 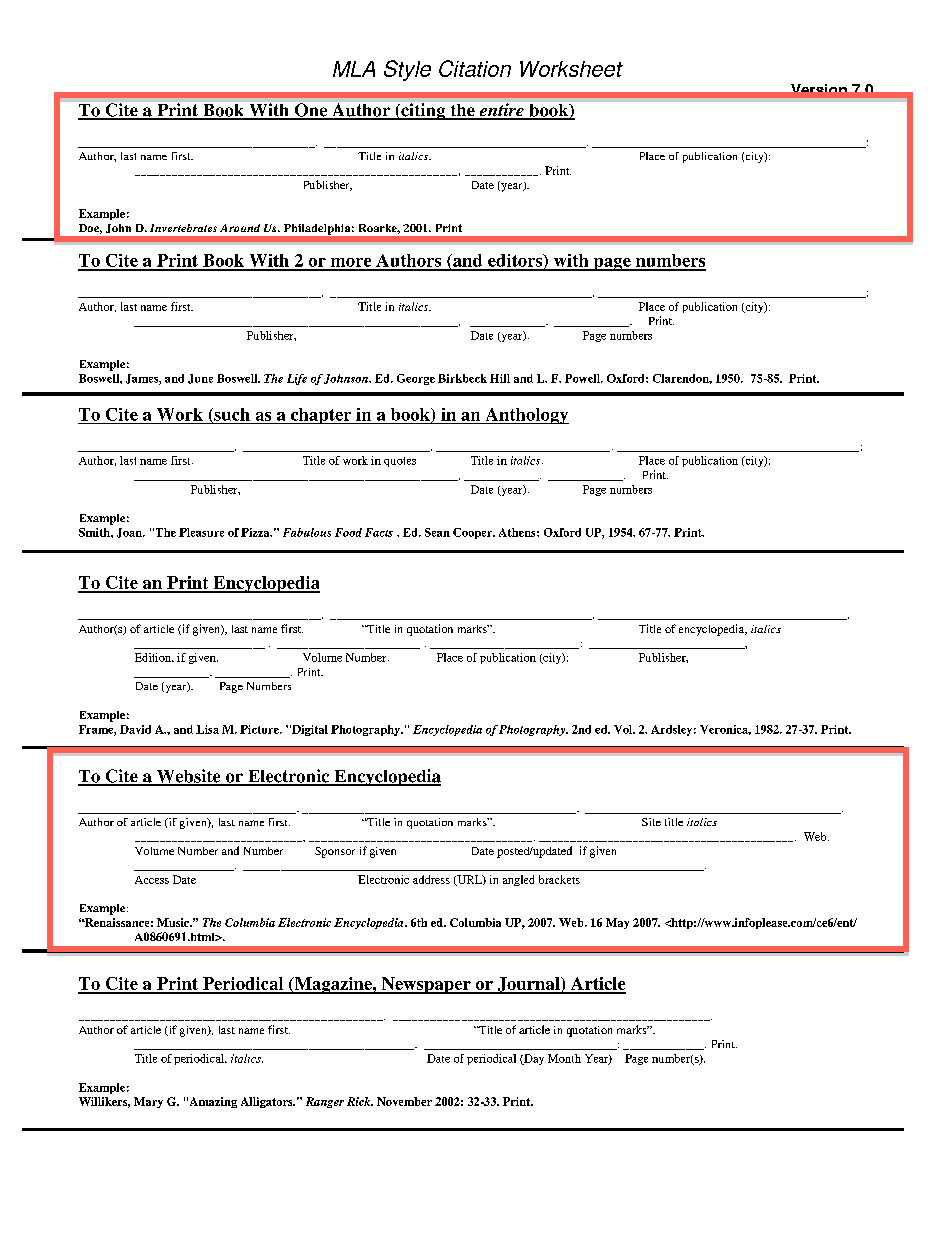 What do you see at coordinates (423, 111) in the image?
I see `citing` at bounding box center [423, 111].
